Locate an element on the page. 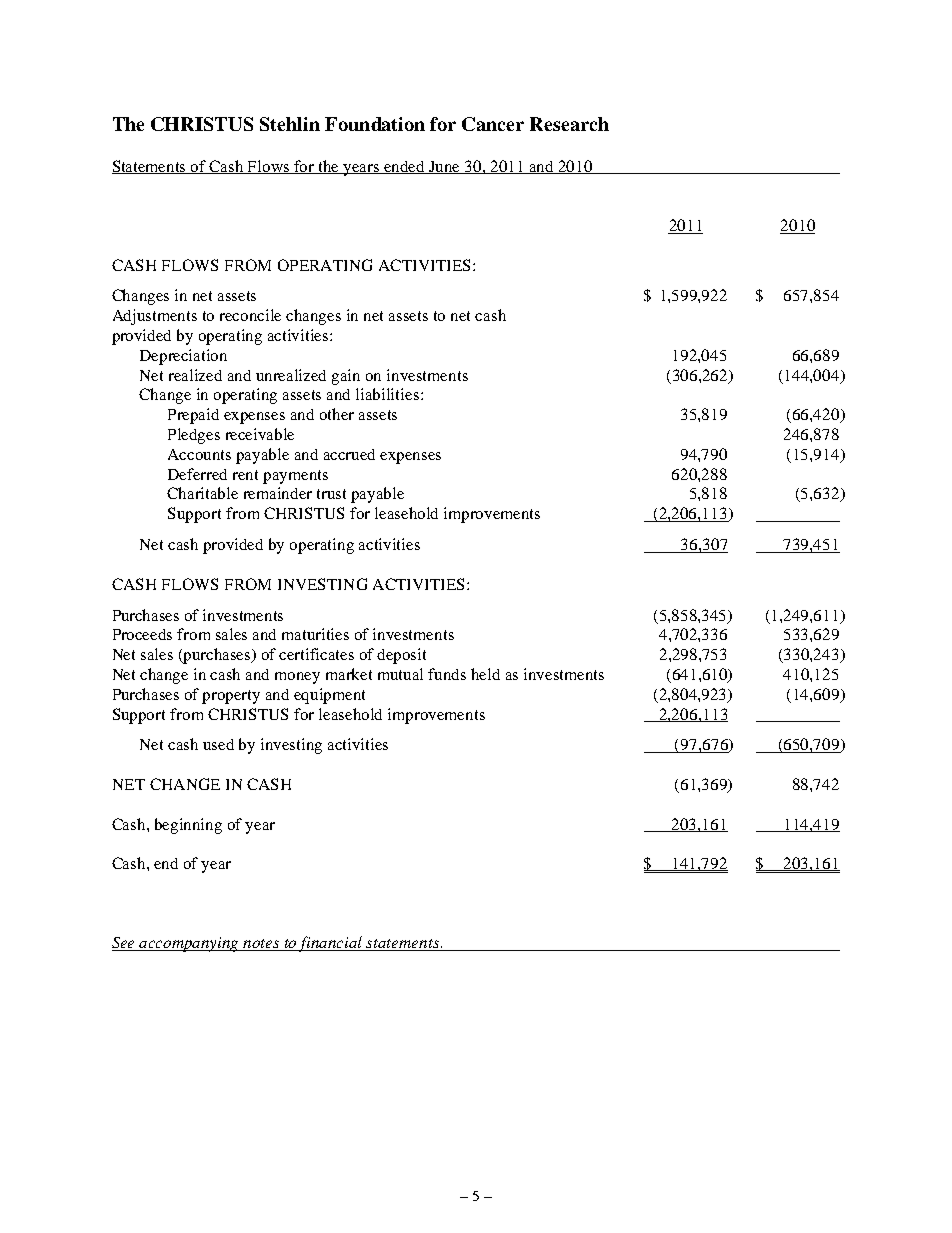  accompanying is located at coordinates (190, 944).
